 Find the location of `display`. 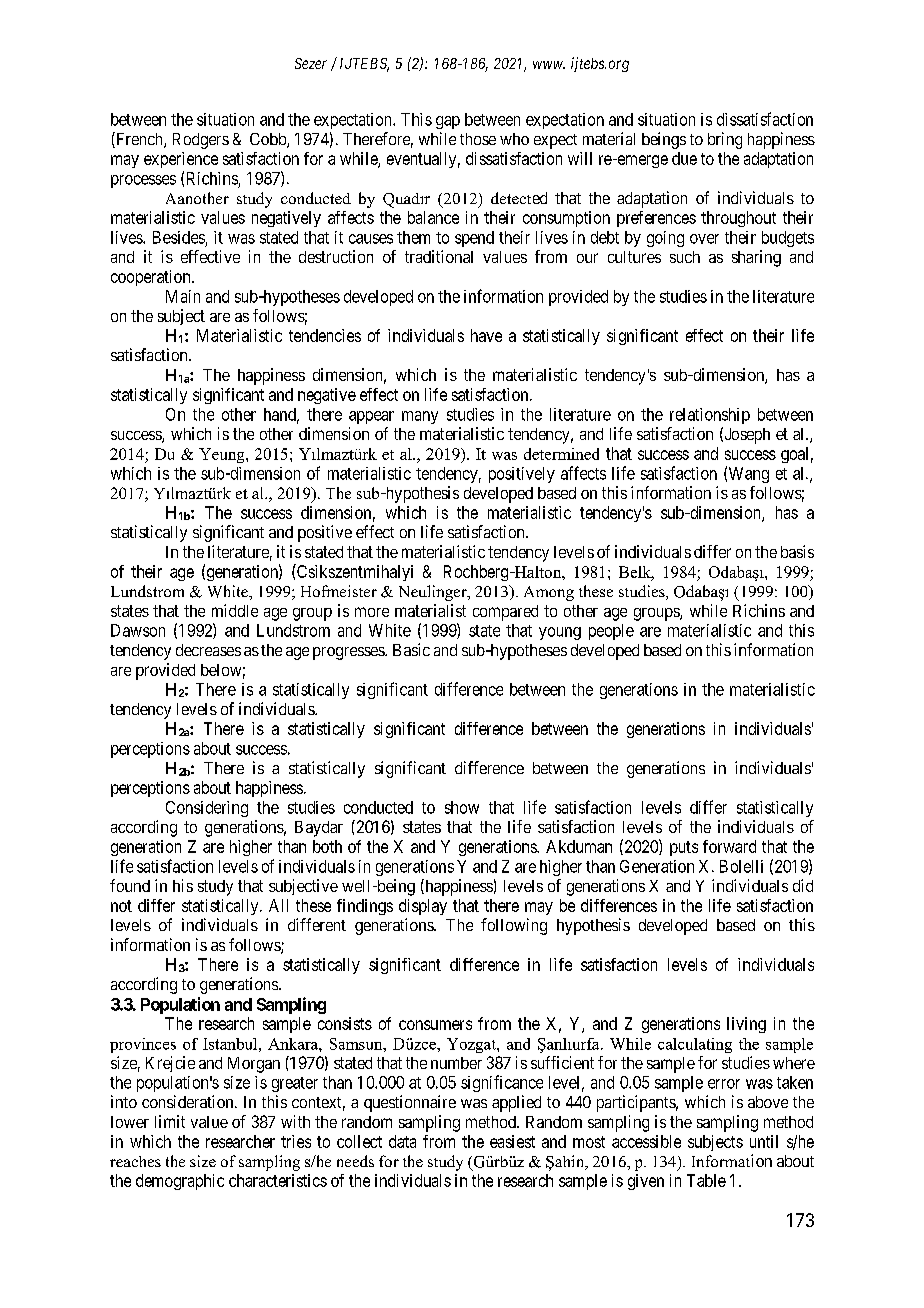

display is located at coordinates (423, 907).
